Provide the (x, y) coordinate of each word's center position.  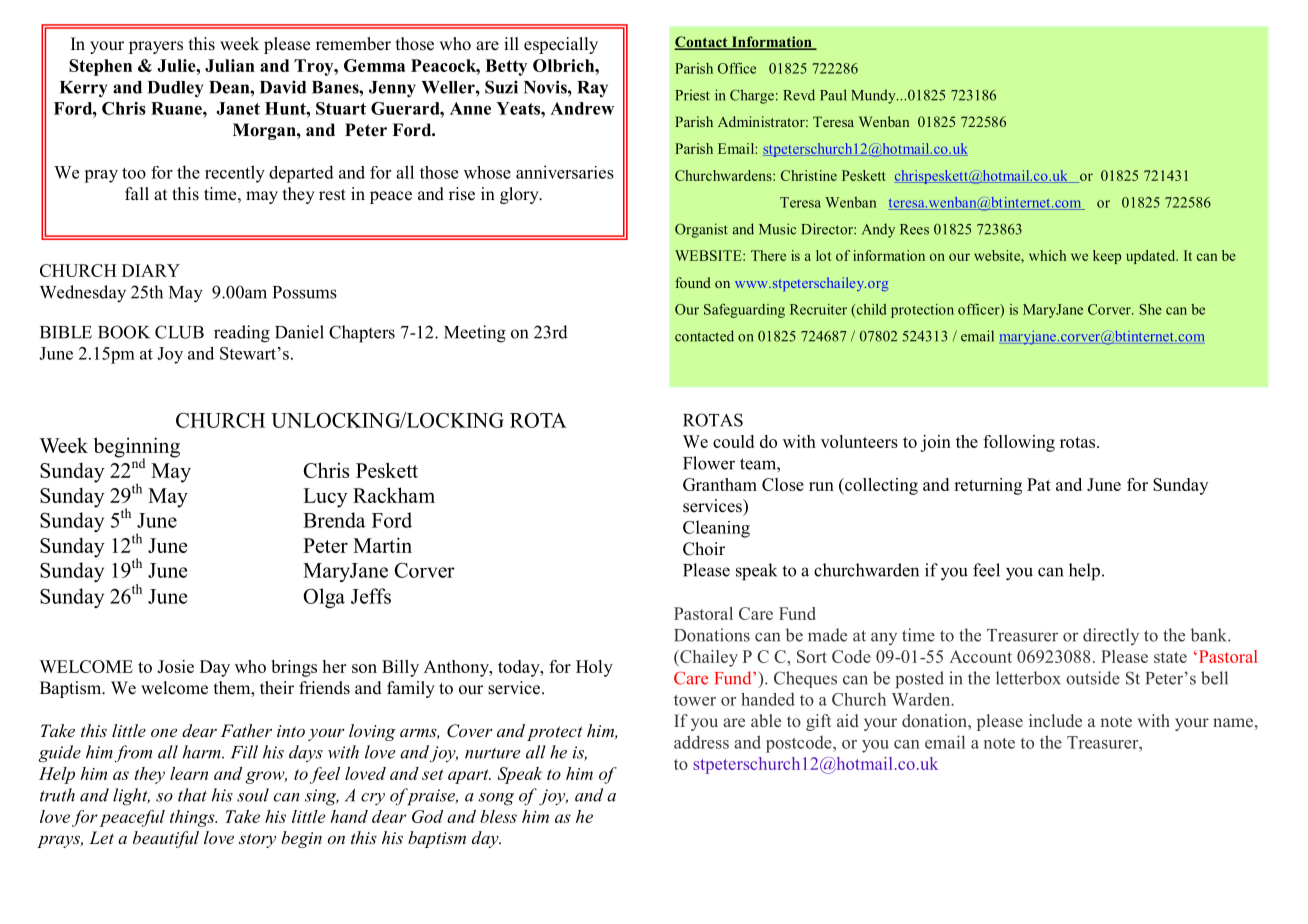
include (1055, 720)
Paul (833, 95)
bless (498, 816)
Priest (692, 95)
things (193, 818)
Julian (230, 65)
